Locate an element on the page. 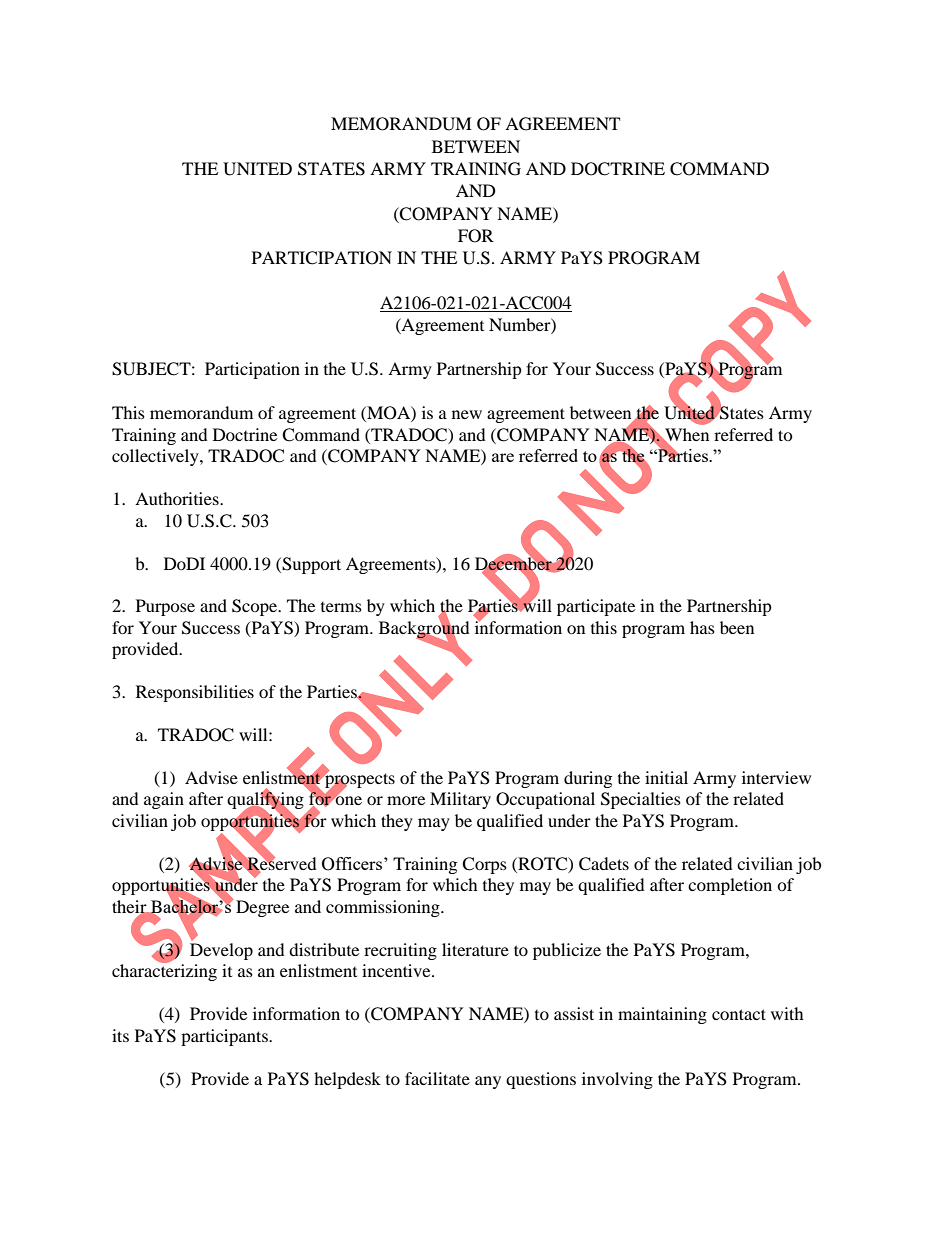 This page has height=1233, width=952. participants is located at coordinates (225, 1037).
